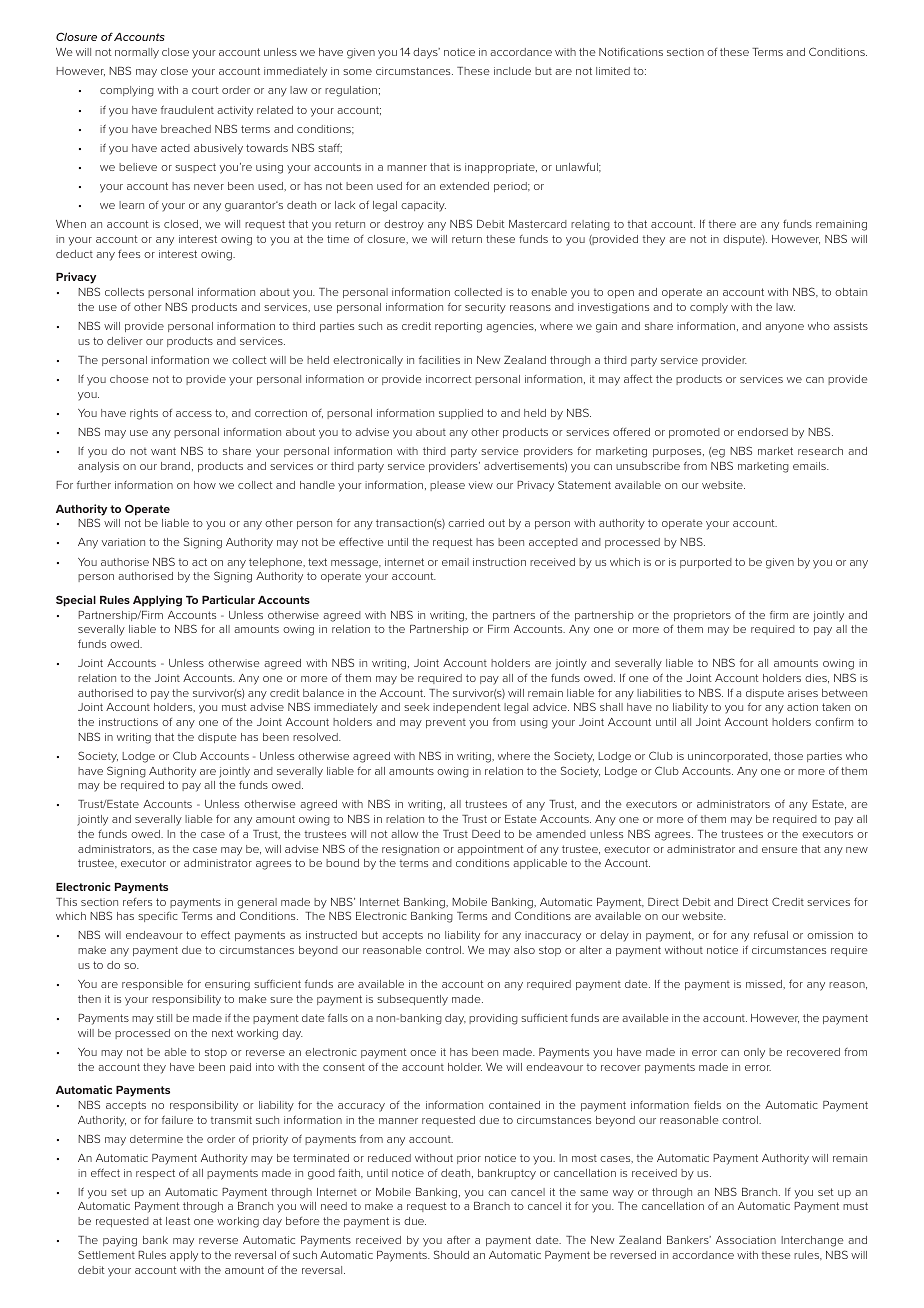 The image size is (924, 1308). Describe the element at coordinates (486, 834) in the page. I see `Deed` at that location.
